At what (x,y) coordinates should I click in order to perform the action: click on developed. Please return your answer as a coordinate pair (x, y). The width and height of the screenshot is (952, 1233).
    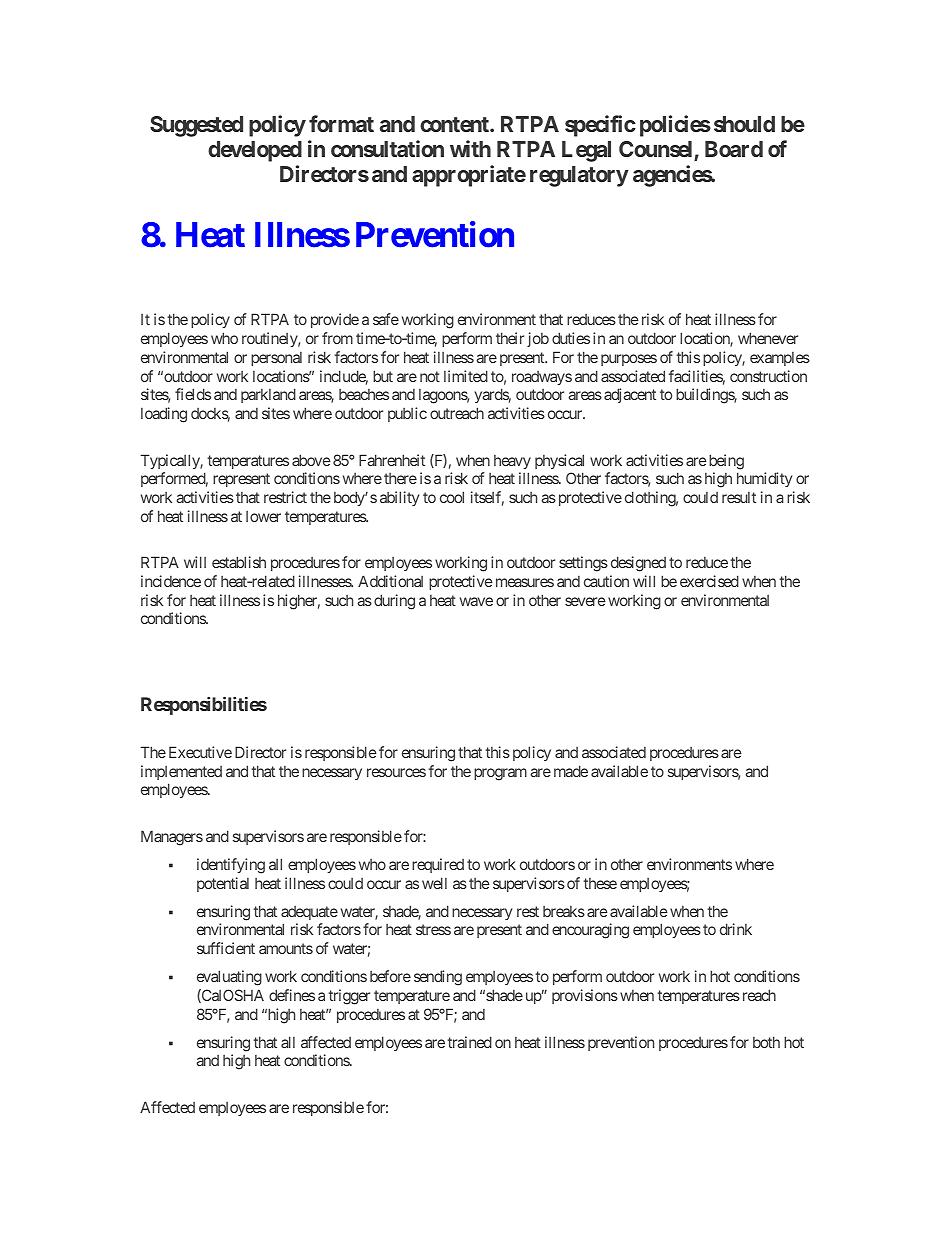
    Looking at the image, I should click on (255, 151).
